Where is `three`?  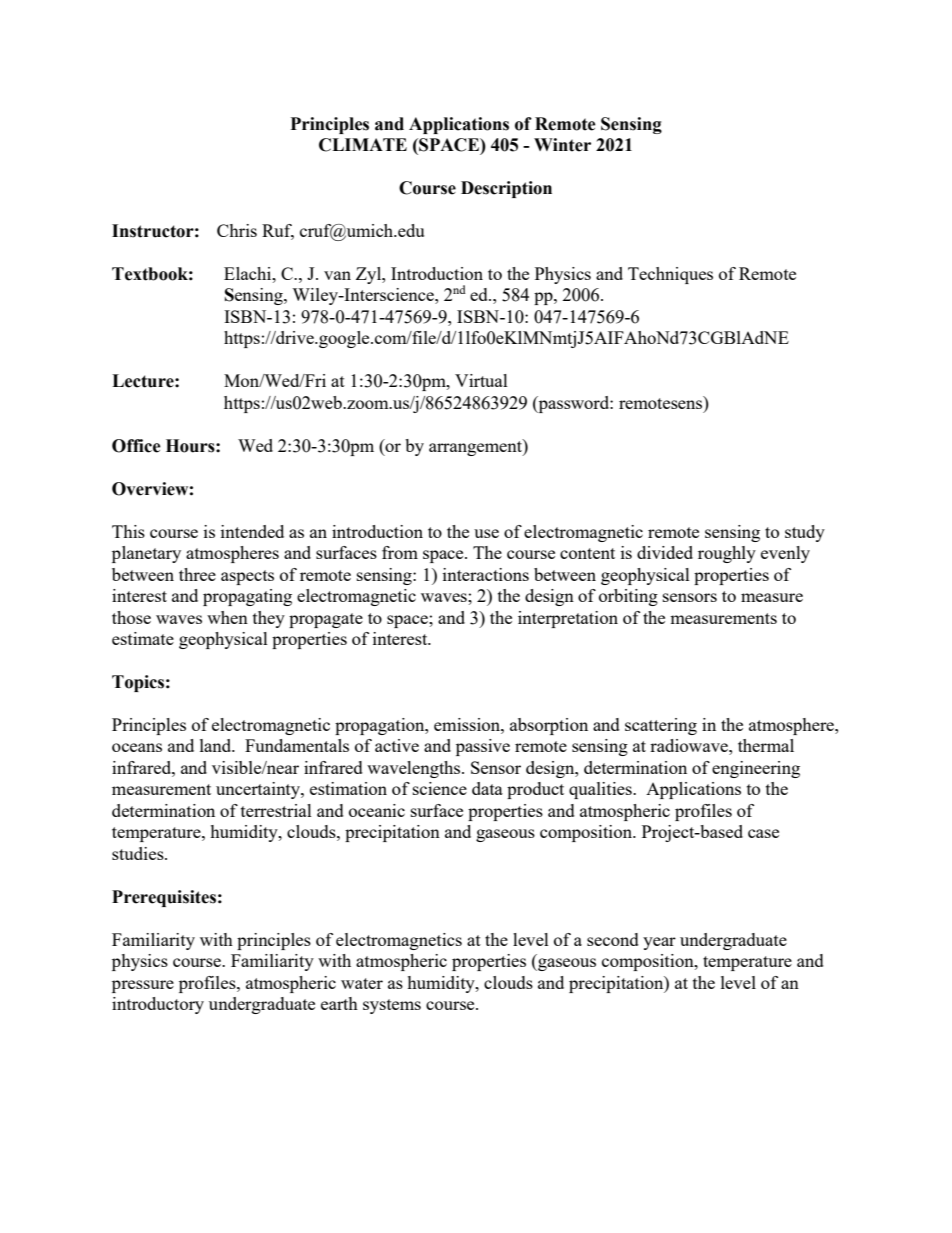
three is located at coordinates (197, 574).
